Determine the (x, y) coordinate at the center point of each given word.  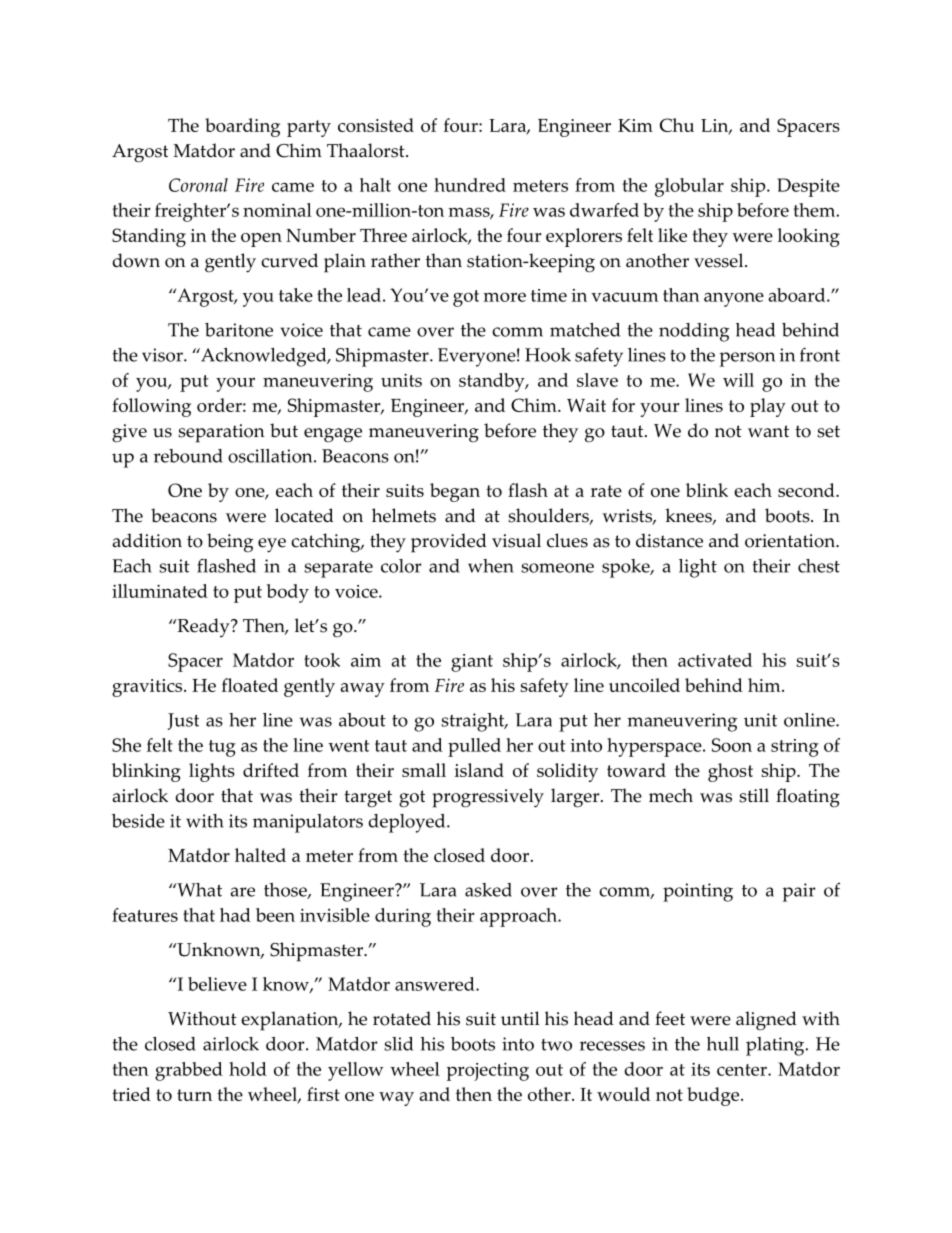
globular (689, 187)
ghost (730, 772)
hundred (470, 185)
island (479, 770)
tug (222, 748)
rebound (188, 456)
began (455, 492)
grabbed (189, 1071)
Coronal (198, 185)
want (768, 431)
